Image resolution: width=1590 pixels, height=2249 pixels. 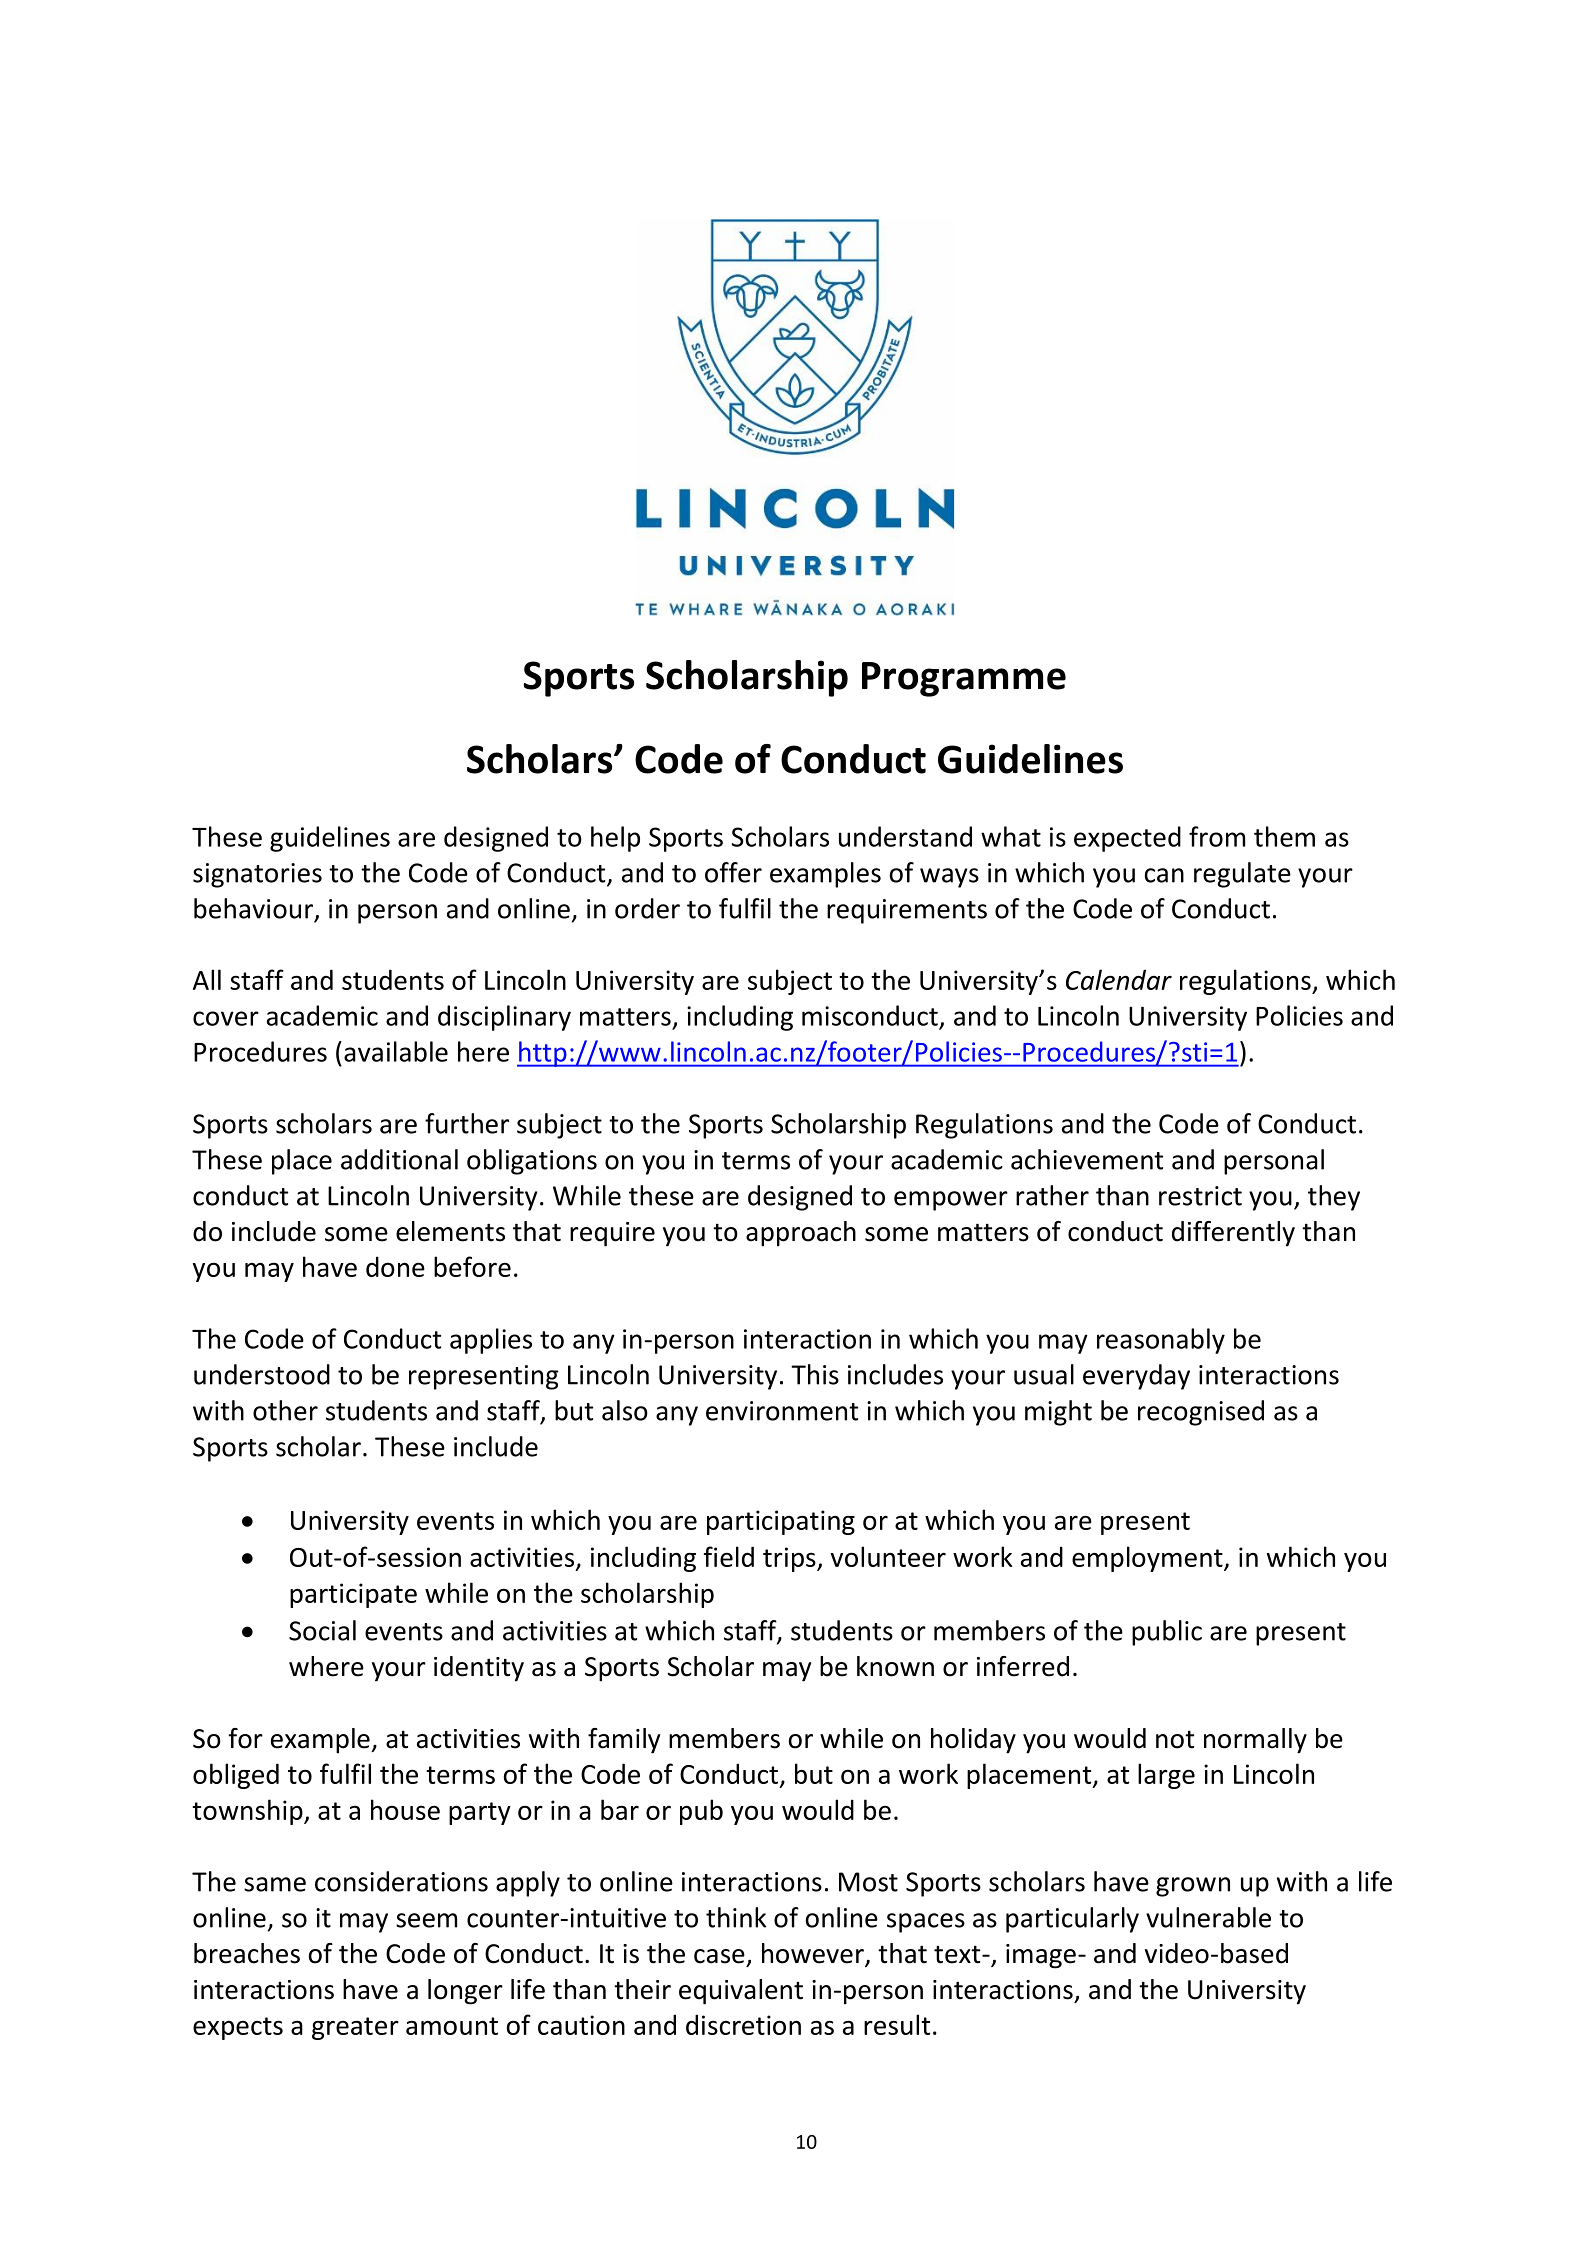 What do you see at coordinates (355, 2028) in the screenshot?
I see `greater` at bounding box center [355, 2028].
